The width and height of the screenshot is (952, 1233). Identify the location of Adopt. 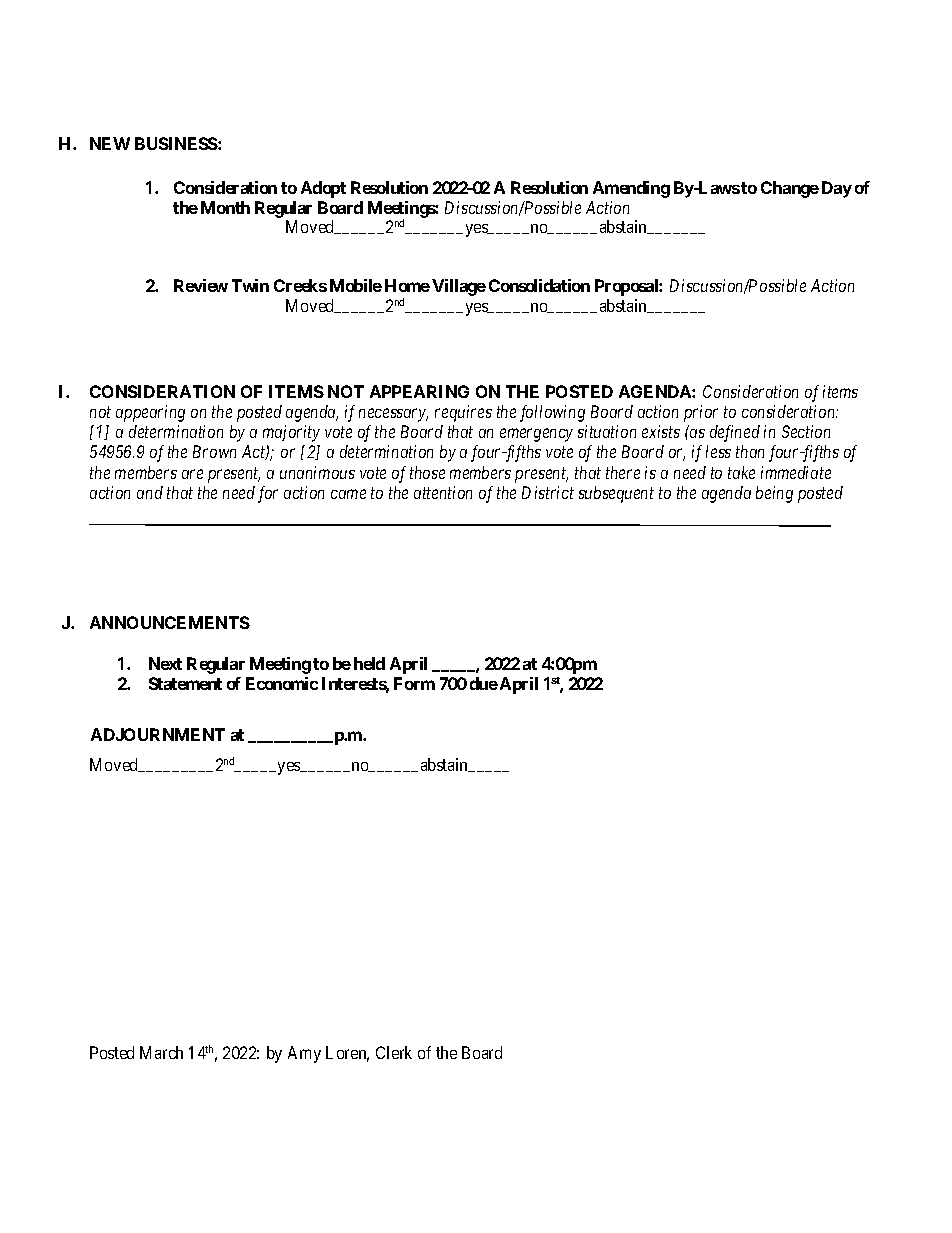
(323, 189).
